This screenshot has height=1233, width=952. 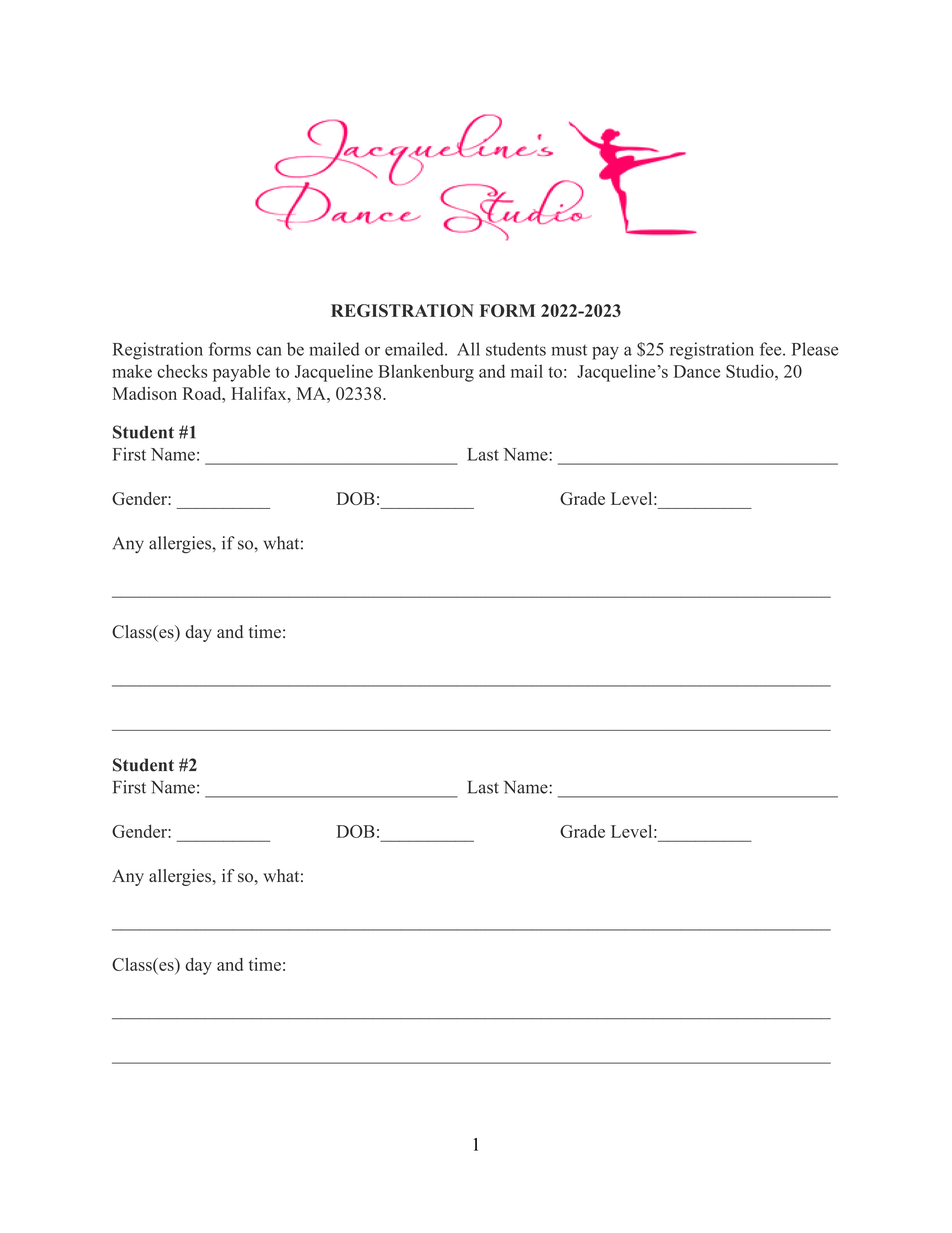 I want to click on Madison, so click(x=144, y=393).
